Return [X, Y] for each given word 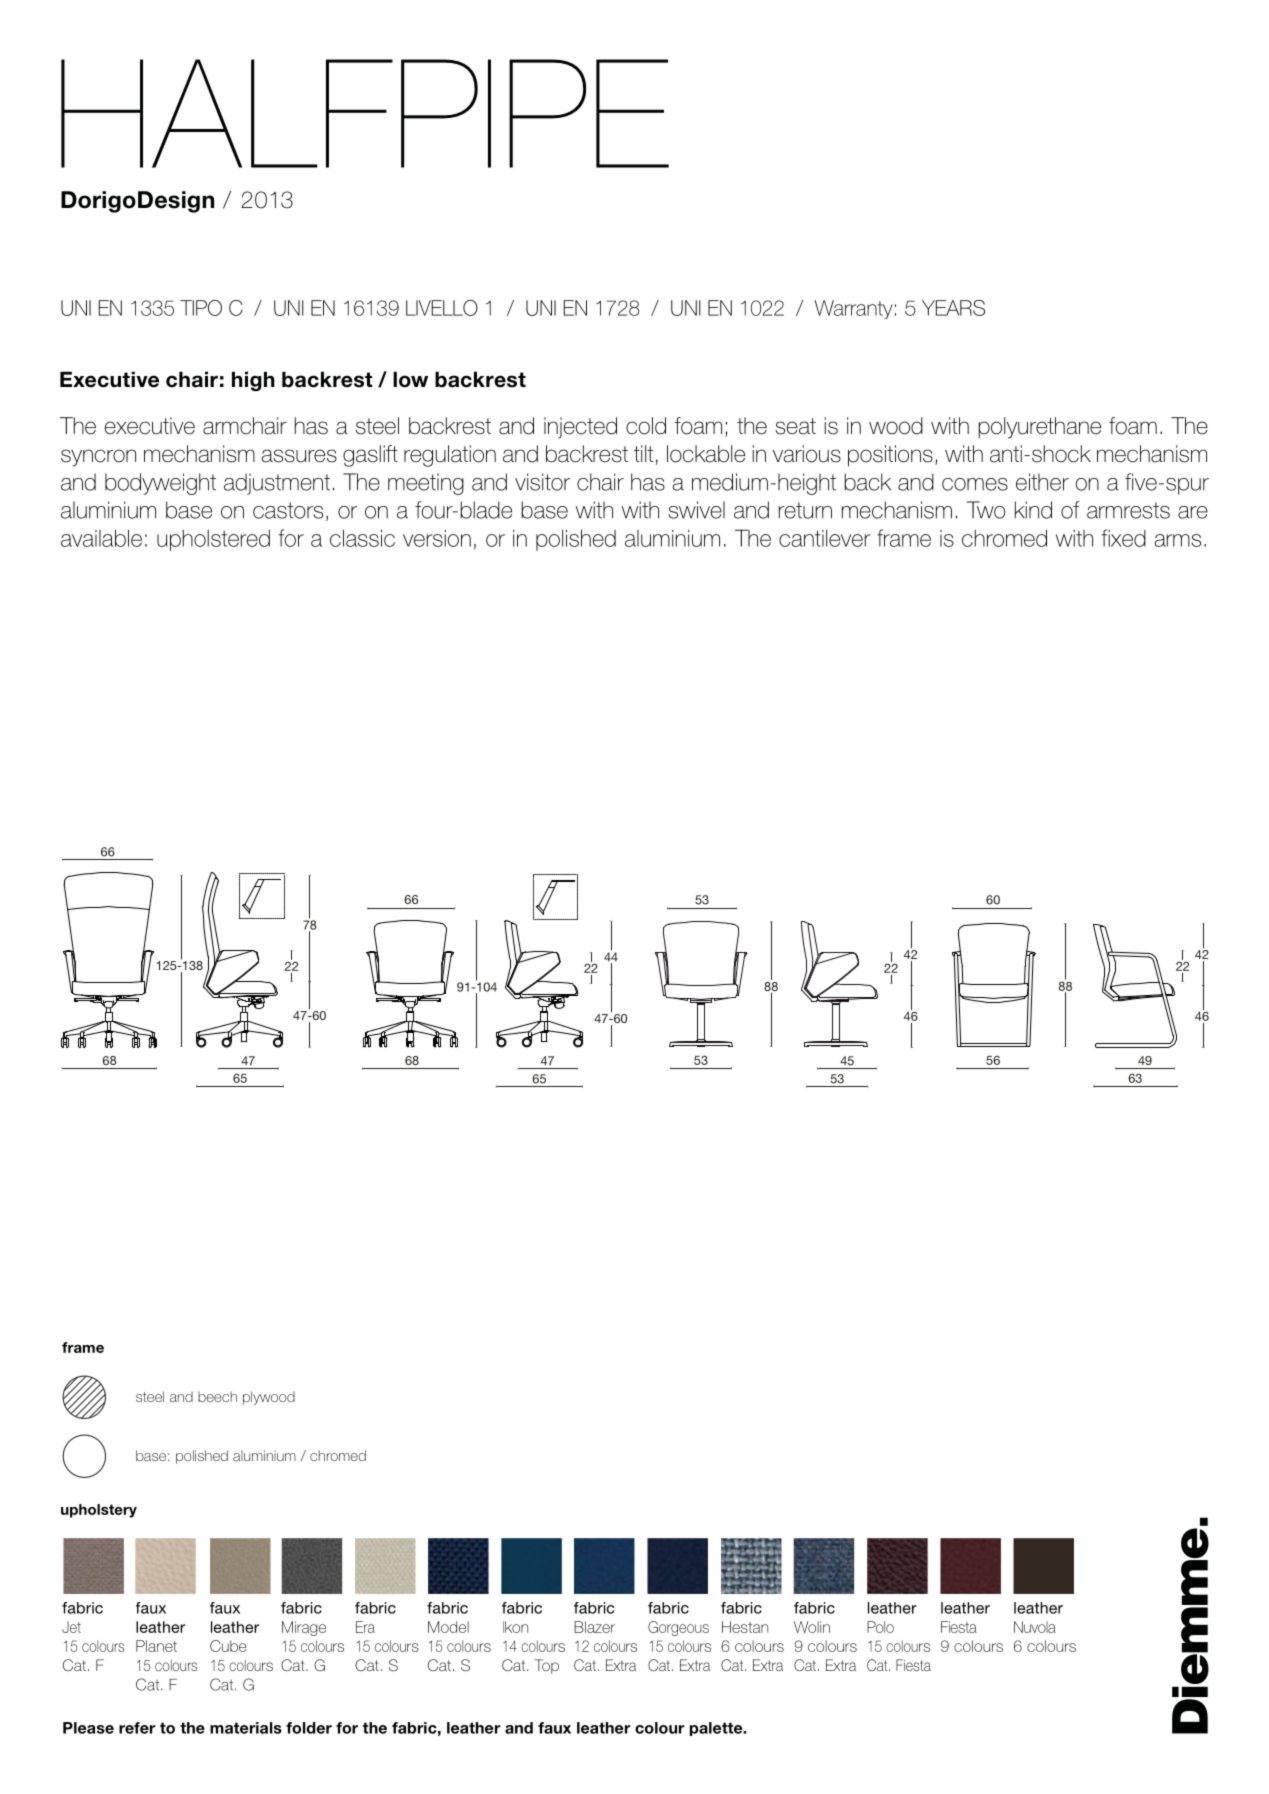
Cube [228, 1646]
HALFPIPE [365, 113]
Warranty [853, 309]
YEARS [953, 308]
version [437, 538]
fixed [1123, 538]
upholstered [213, 540]
